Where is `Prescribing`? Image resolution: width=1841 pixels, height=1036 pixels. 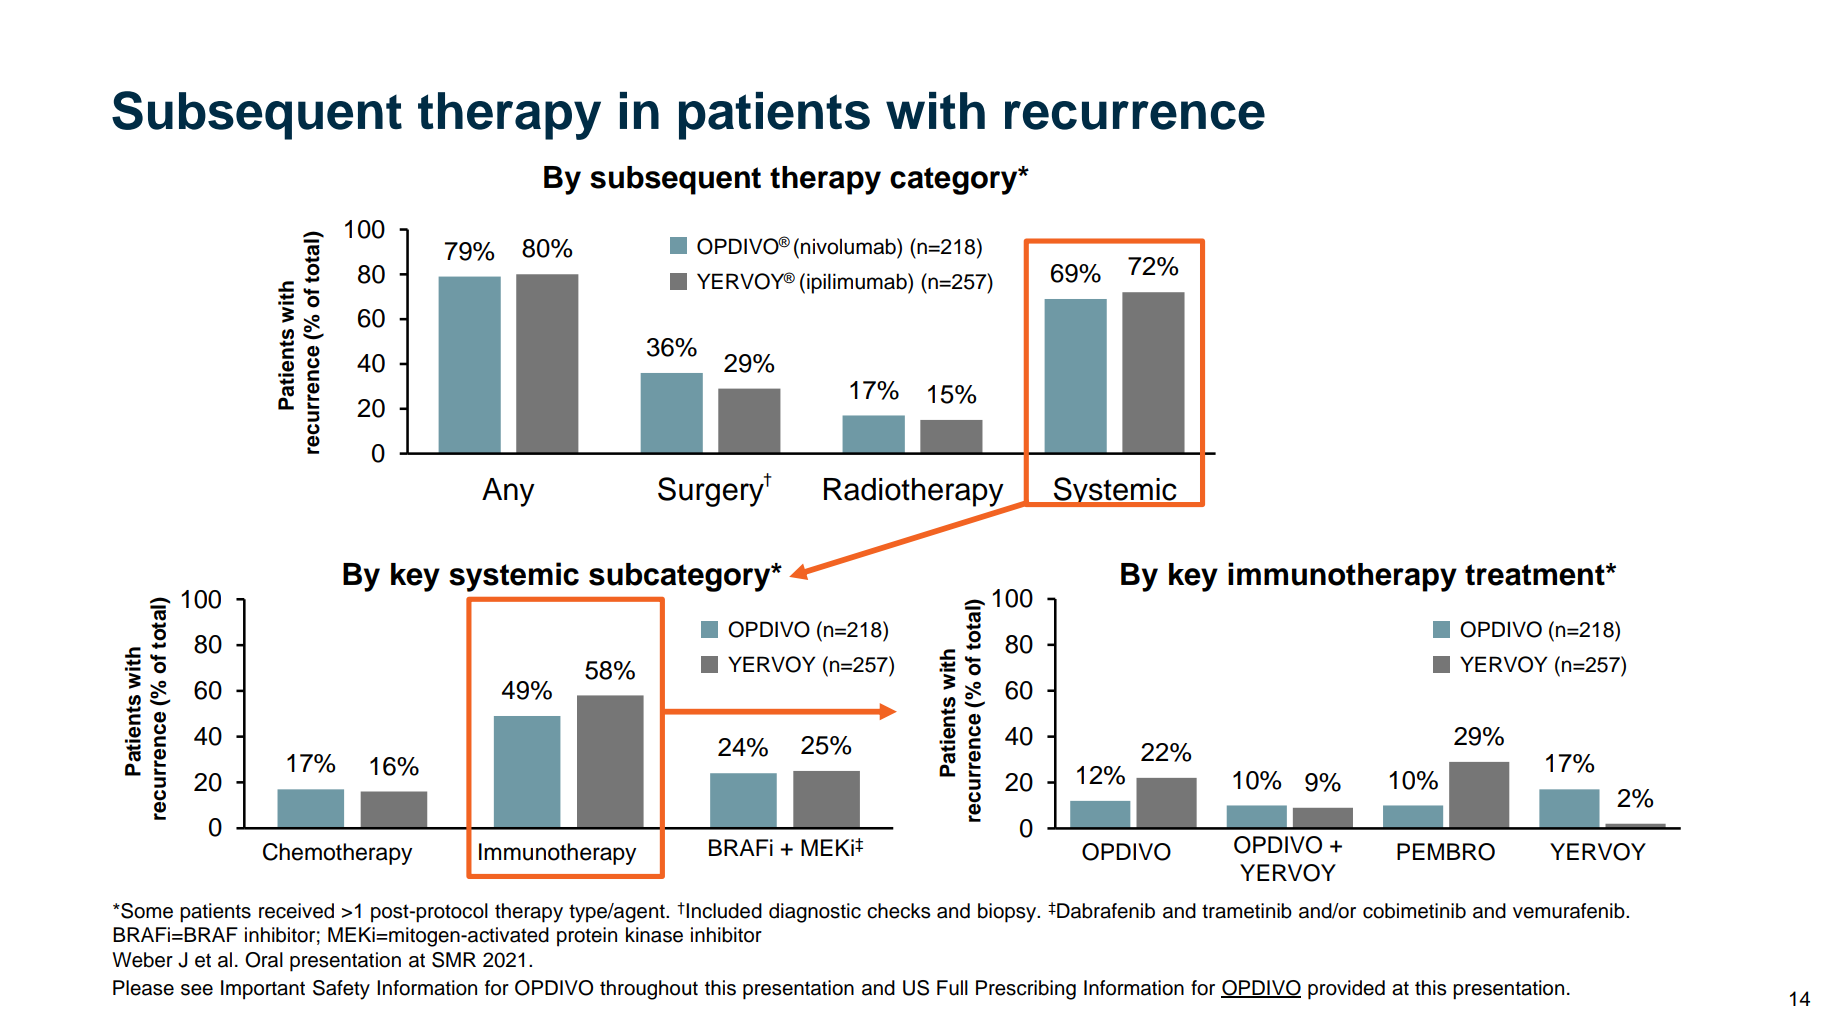 Prescribing is located at coordinates (1026, 990).
